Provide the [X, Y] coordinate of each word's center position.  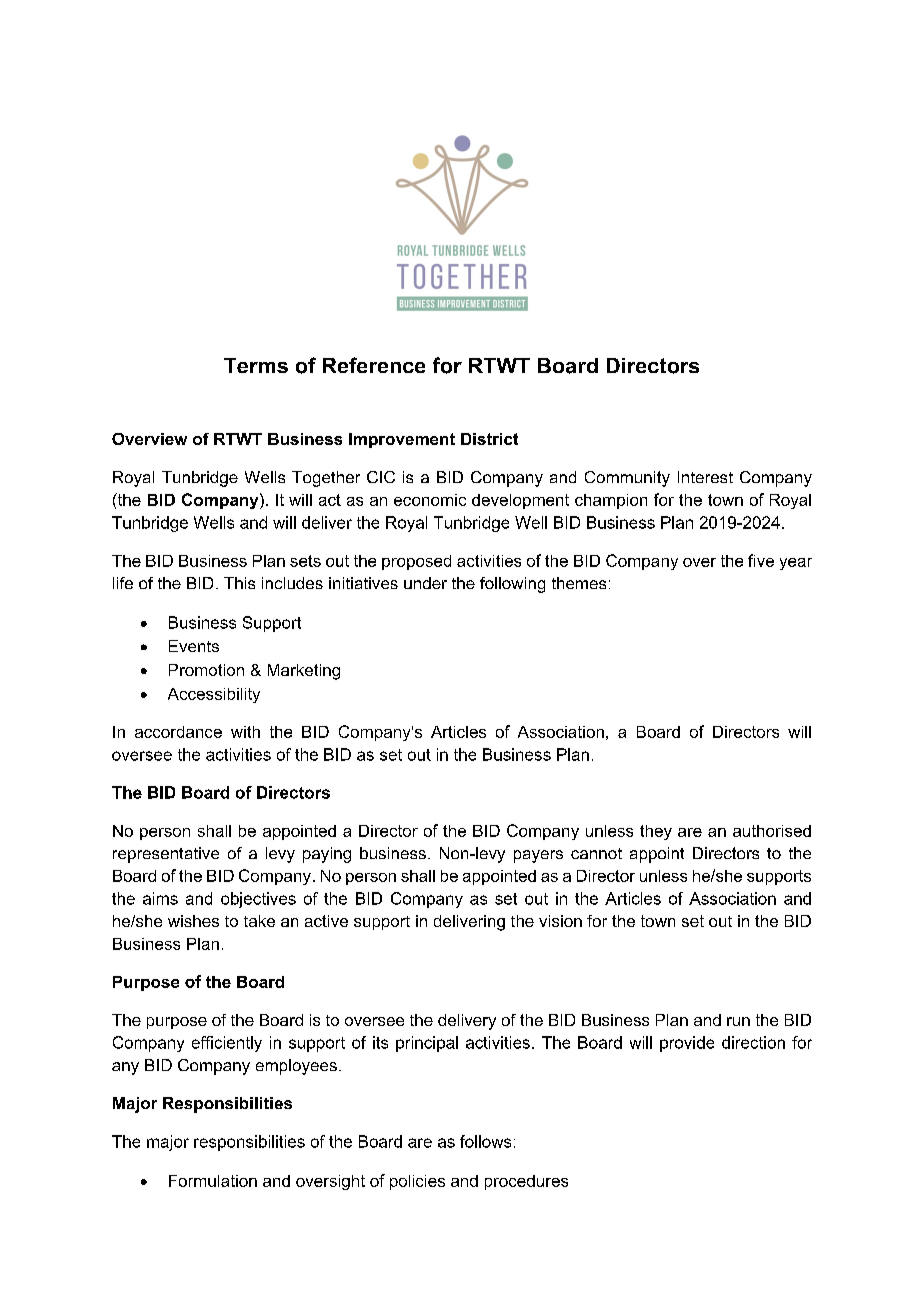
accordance [178, 732]
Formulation [213, 1181]
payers [538, 856]
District [489, 439]
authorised [772, 831]
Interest [705, 477]
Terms [256, 365]
